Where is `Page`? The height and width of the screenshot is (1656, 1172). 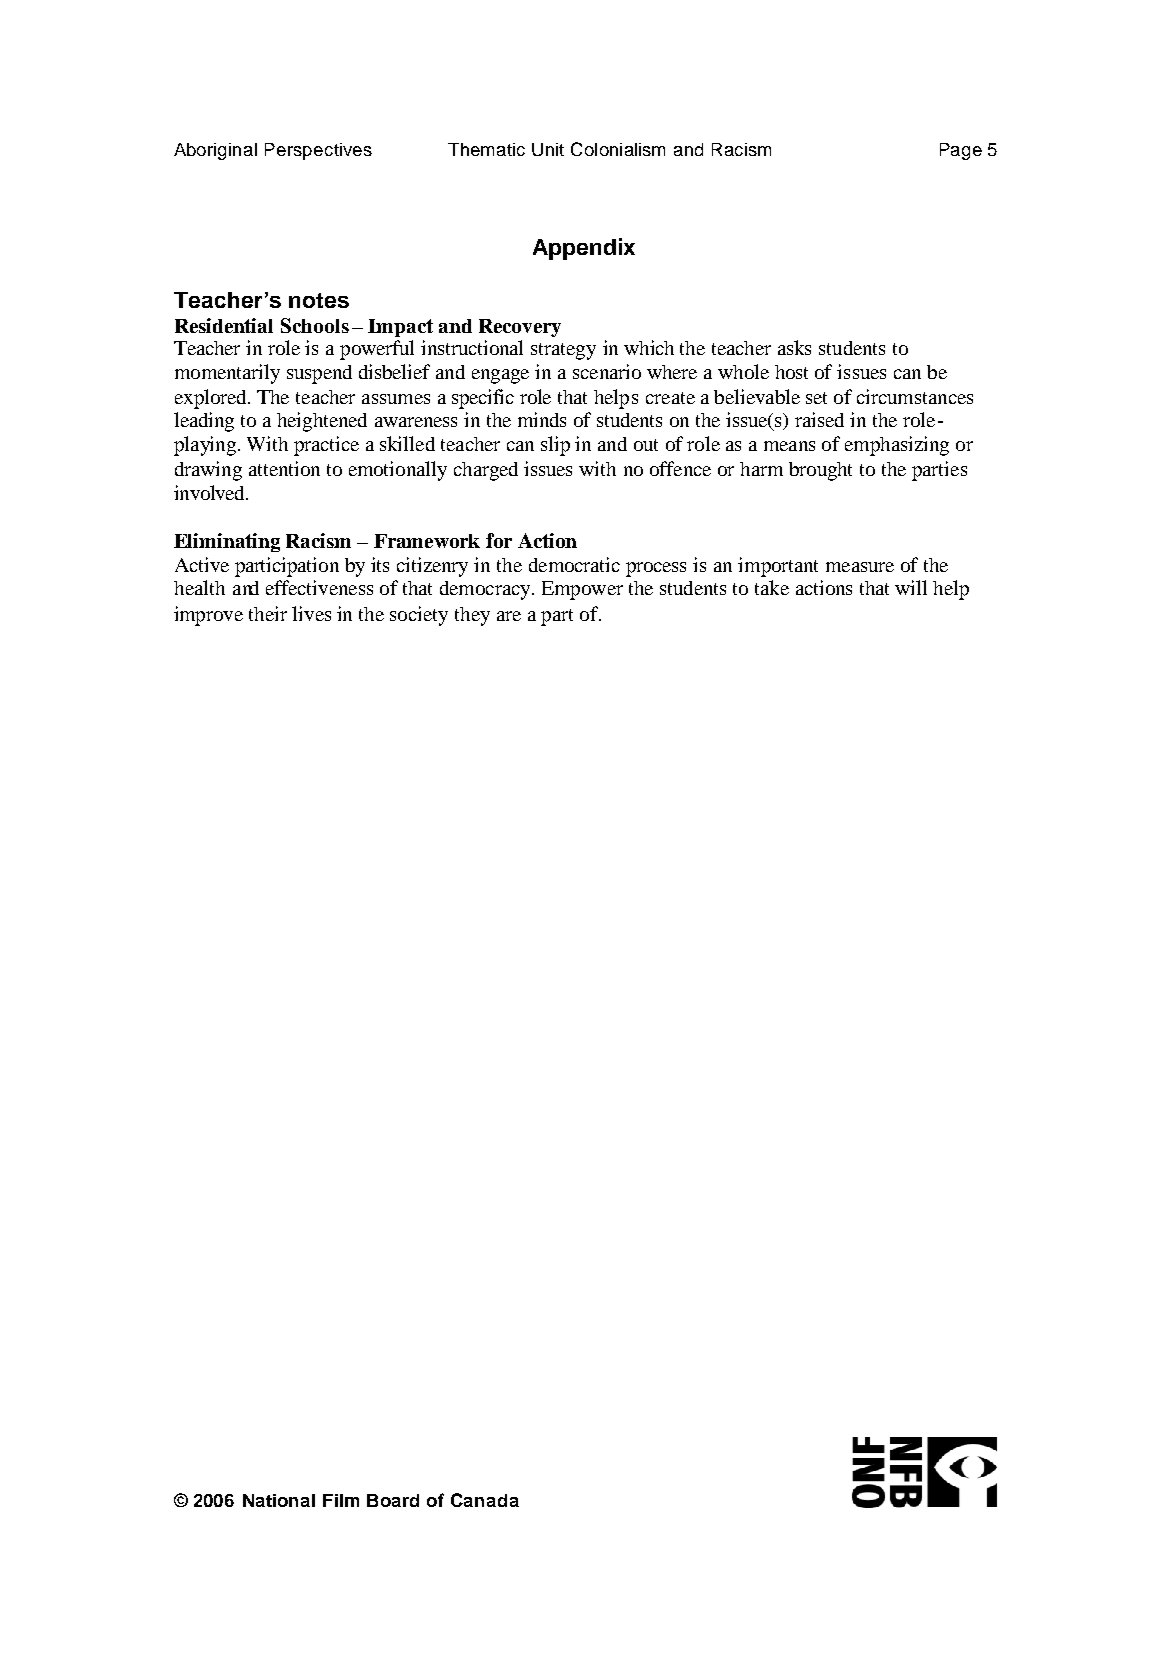 Page is located at coordinates (961, 151).
